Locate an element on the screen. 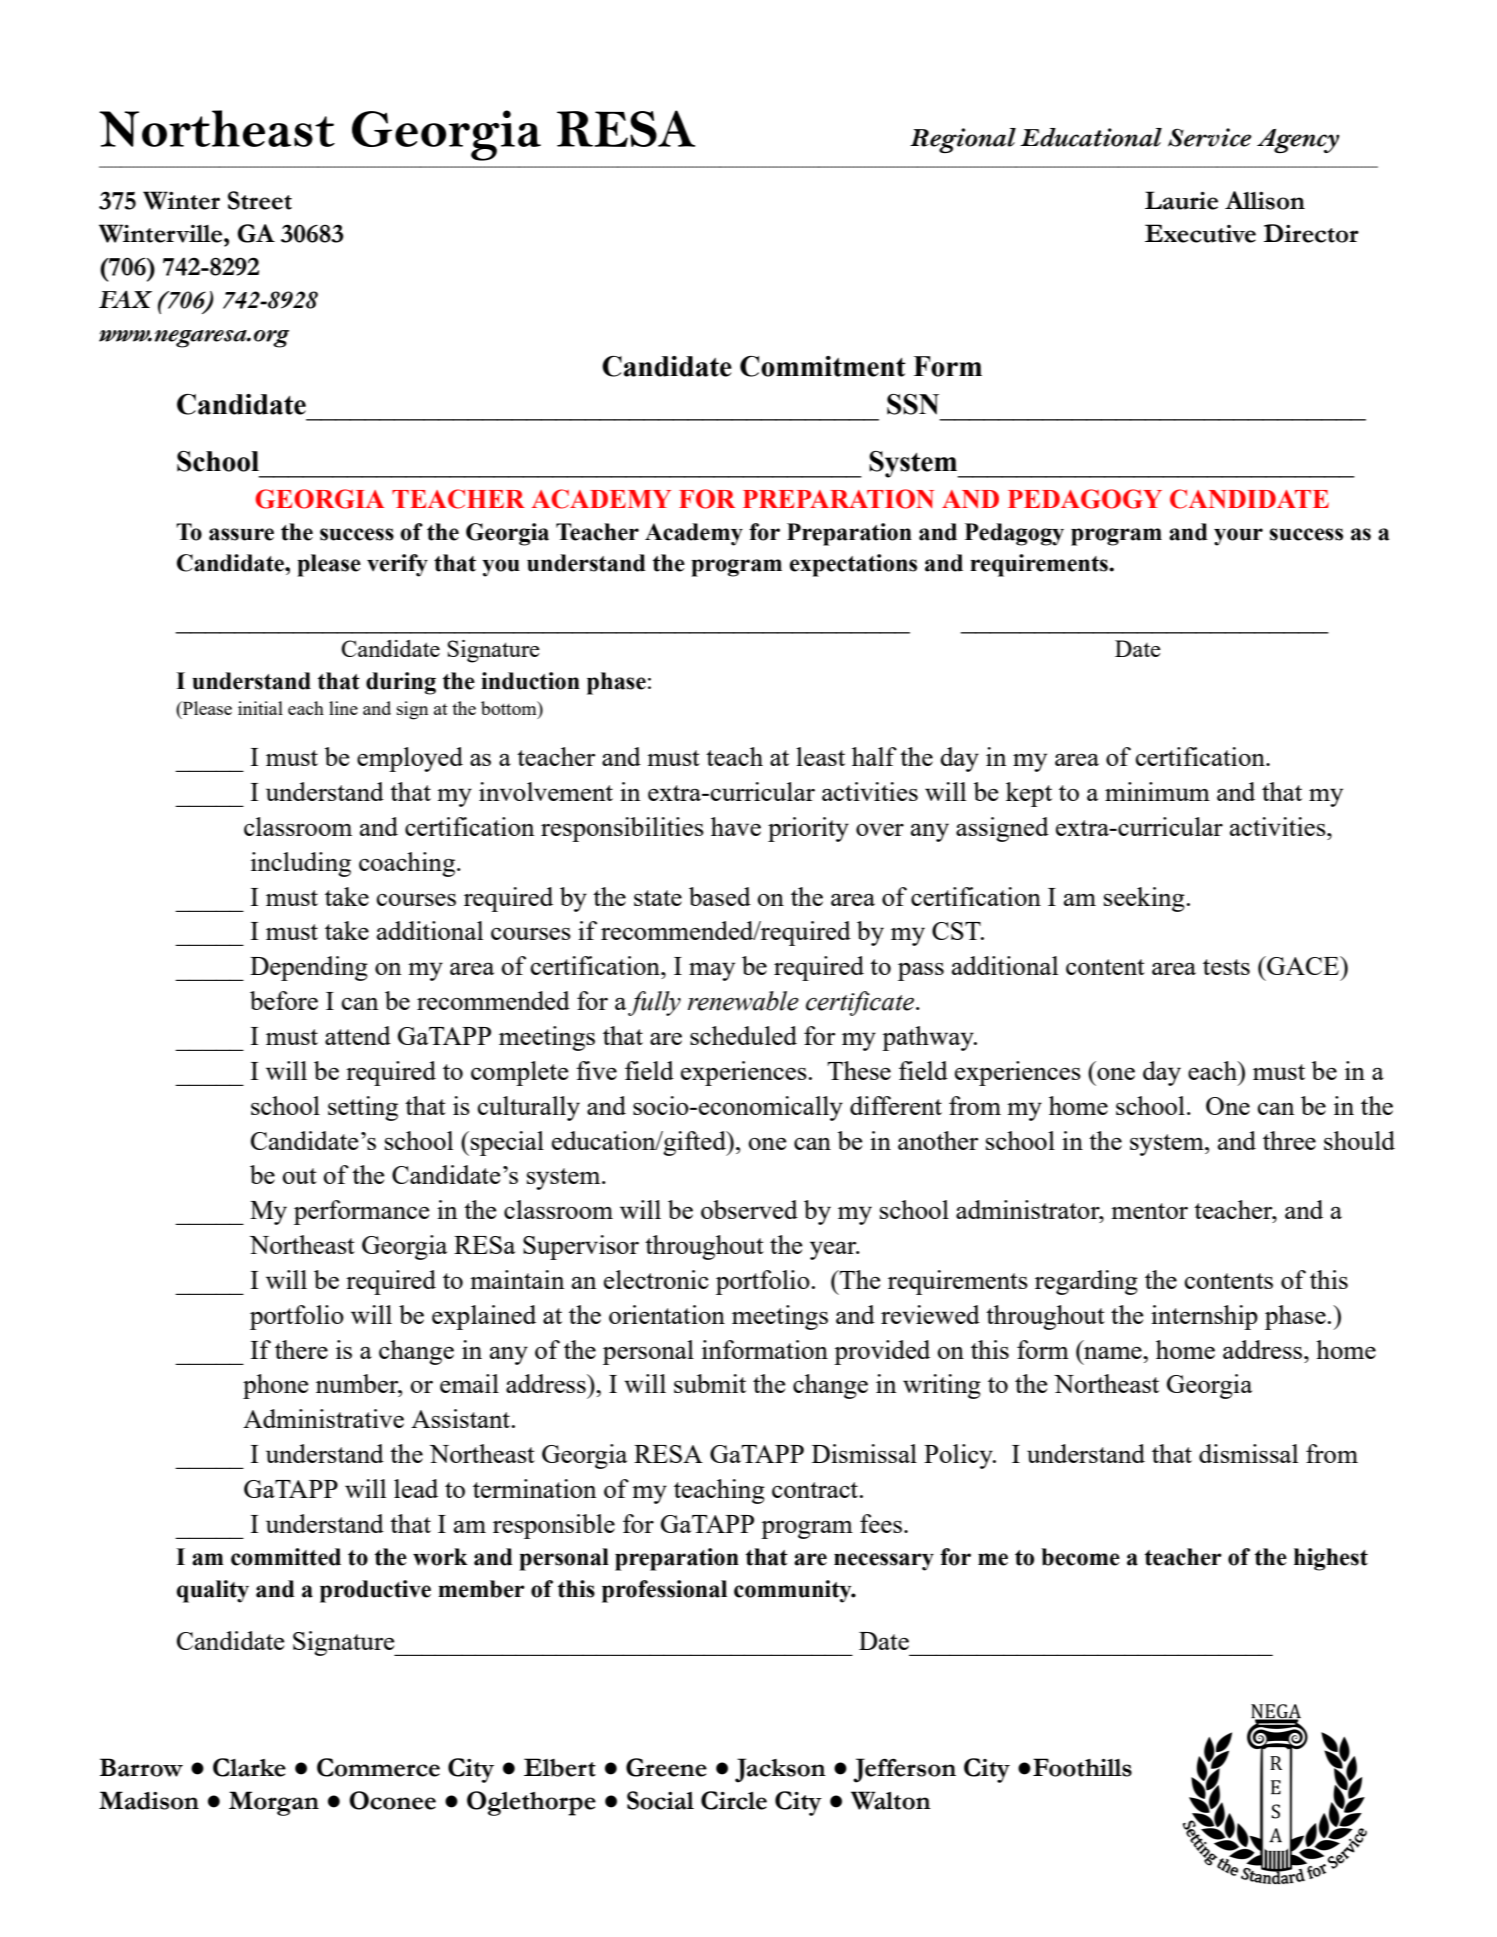  three is located at coordinates (1289, 1140).
